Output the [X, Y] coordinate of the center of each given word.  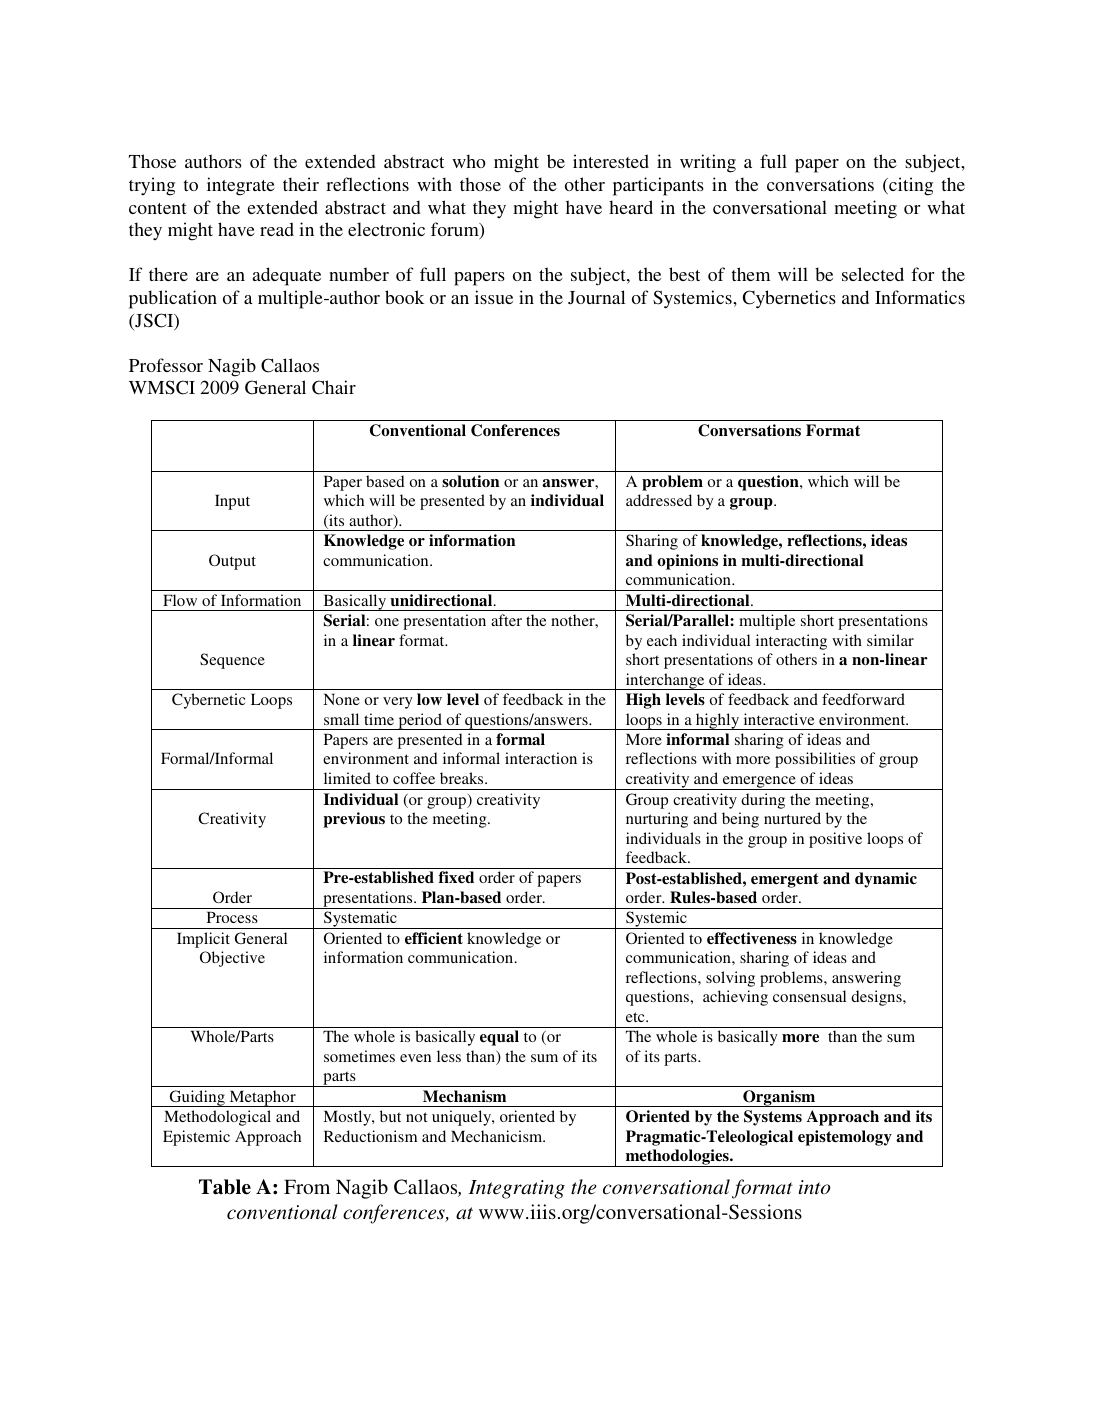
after [506, 620]
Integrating [517, 1189]
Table [225, 1187]
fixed [456, 877]
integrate [241, 186]
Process [232, 917]
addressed [659, 500]
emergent [785, 880]
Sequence [232, 661]
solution [470, 481]
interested [611, 161]
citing [910, 186]
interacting [791, 642]
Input [232, 502]
